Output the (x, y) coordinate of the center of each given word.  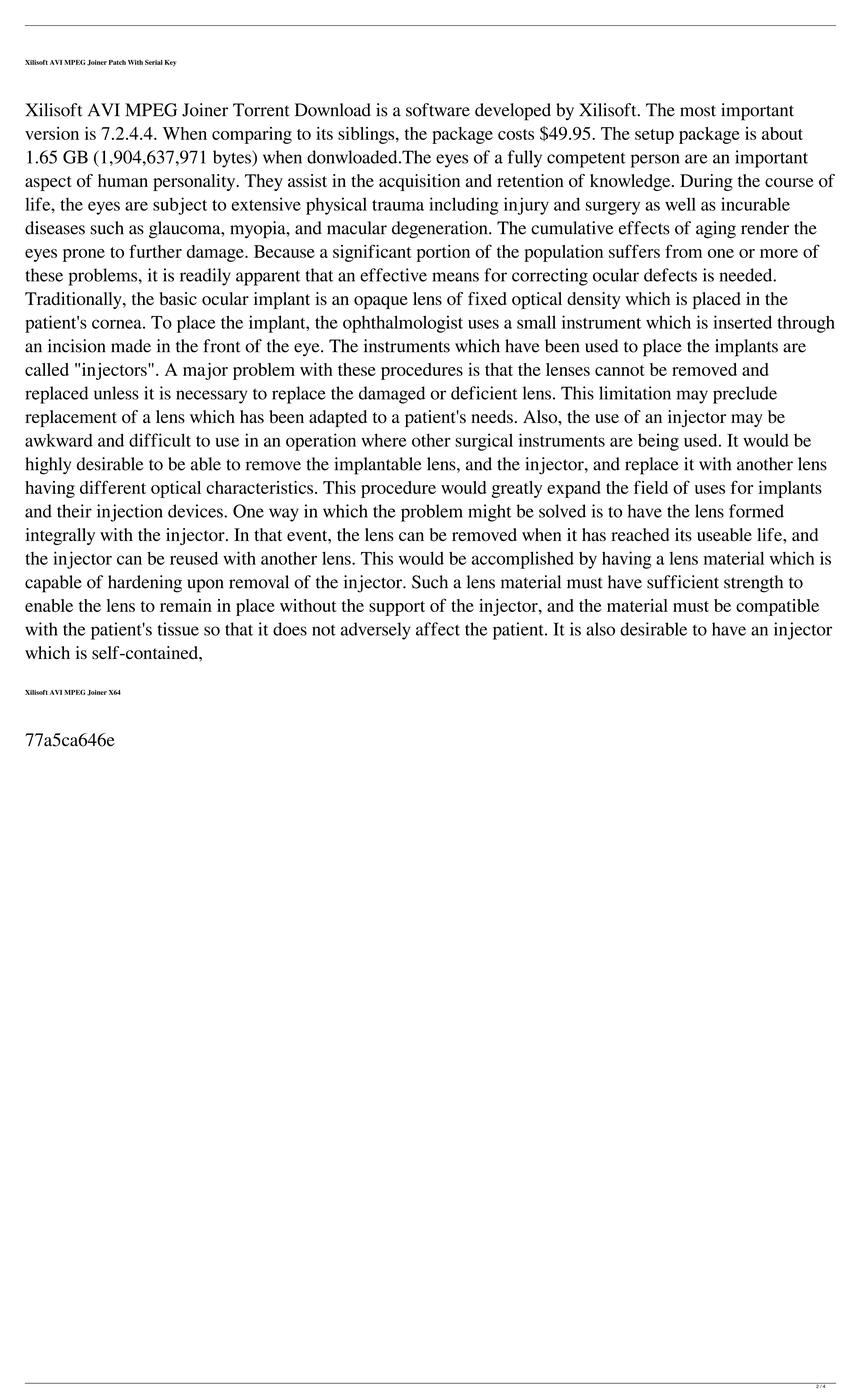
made (131, 346)
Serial (154, 62)
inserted (742, 322)
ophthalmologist (403, 324)
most (698, 111)
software (438, 110)
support (397, 608)
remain (186, 605)
